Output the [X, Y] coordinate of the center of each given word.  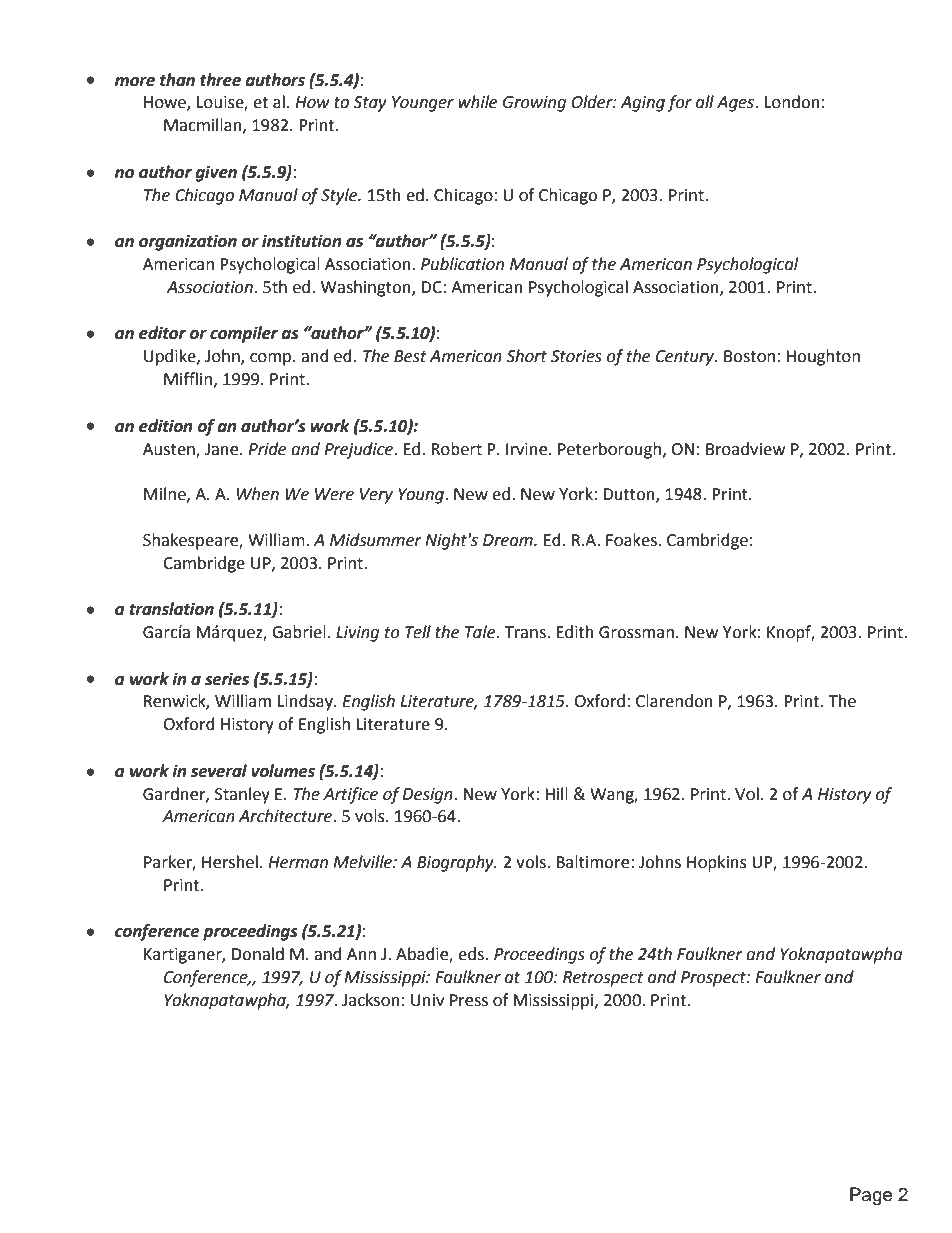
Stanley [242, 795]
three [220, 80]
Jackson [371, 1000]
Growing [534, 104]
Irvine [528, 449]
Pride [267, 449]
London [792, 102]
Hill [556, 793]
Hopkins [717, 863]
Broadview [745, 449]
